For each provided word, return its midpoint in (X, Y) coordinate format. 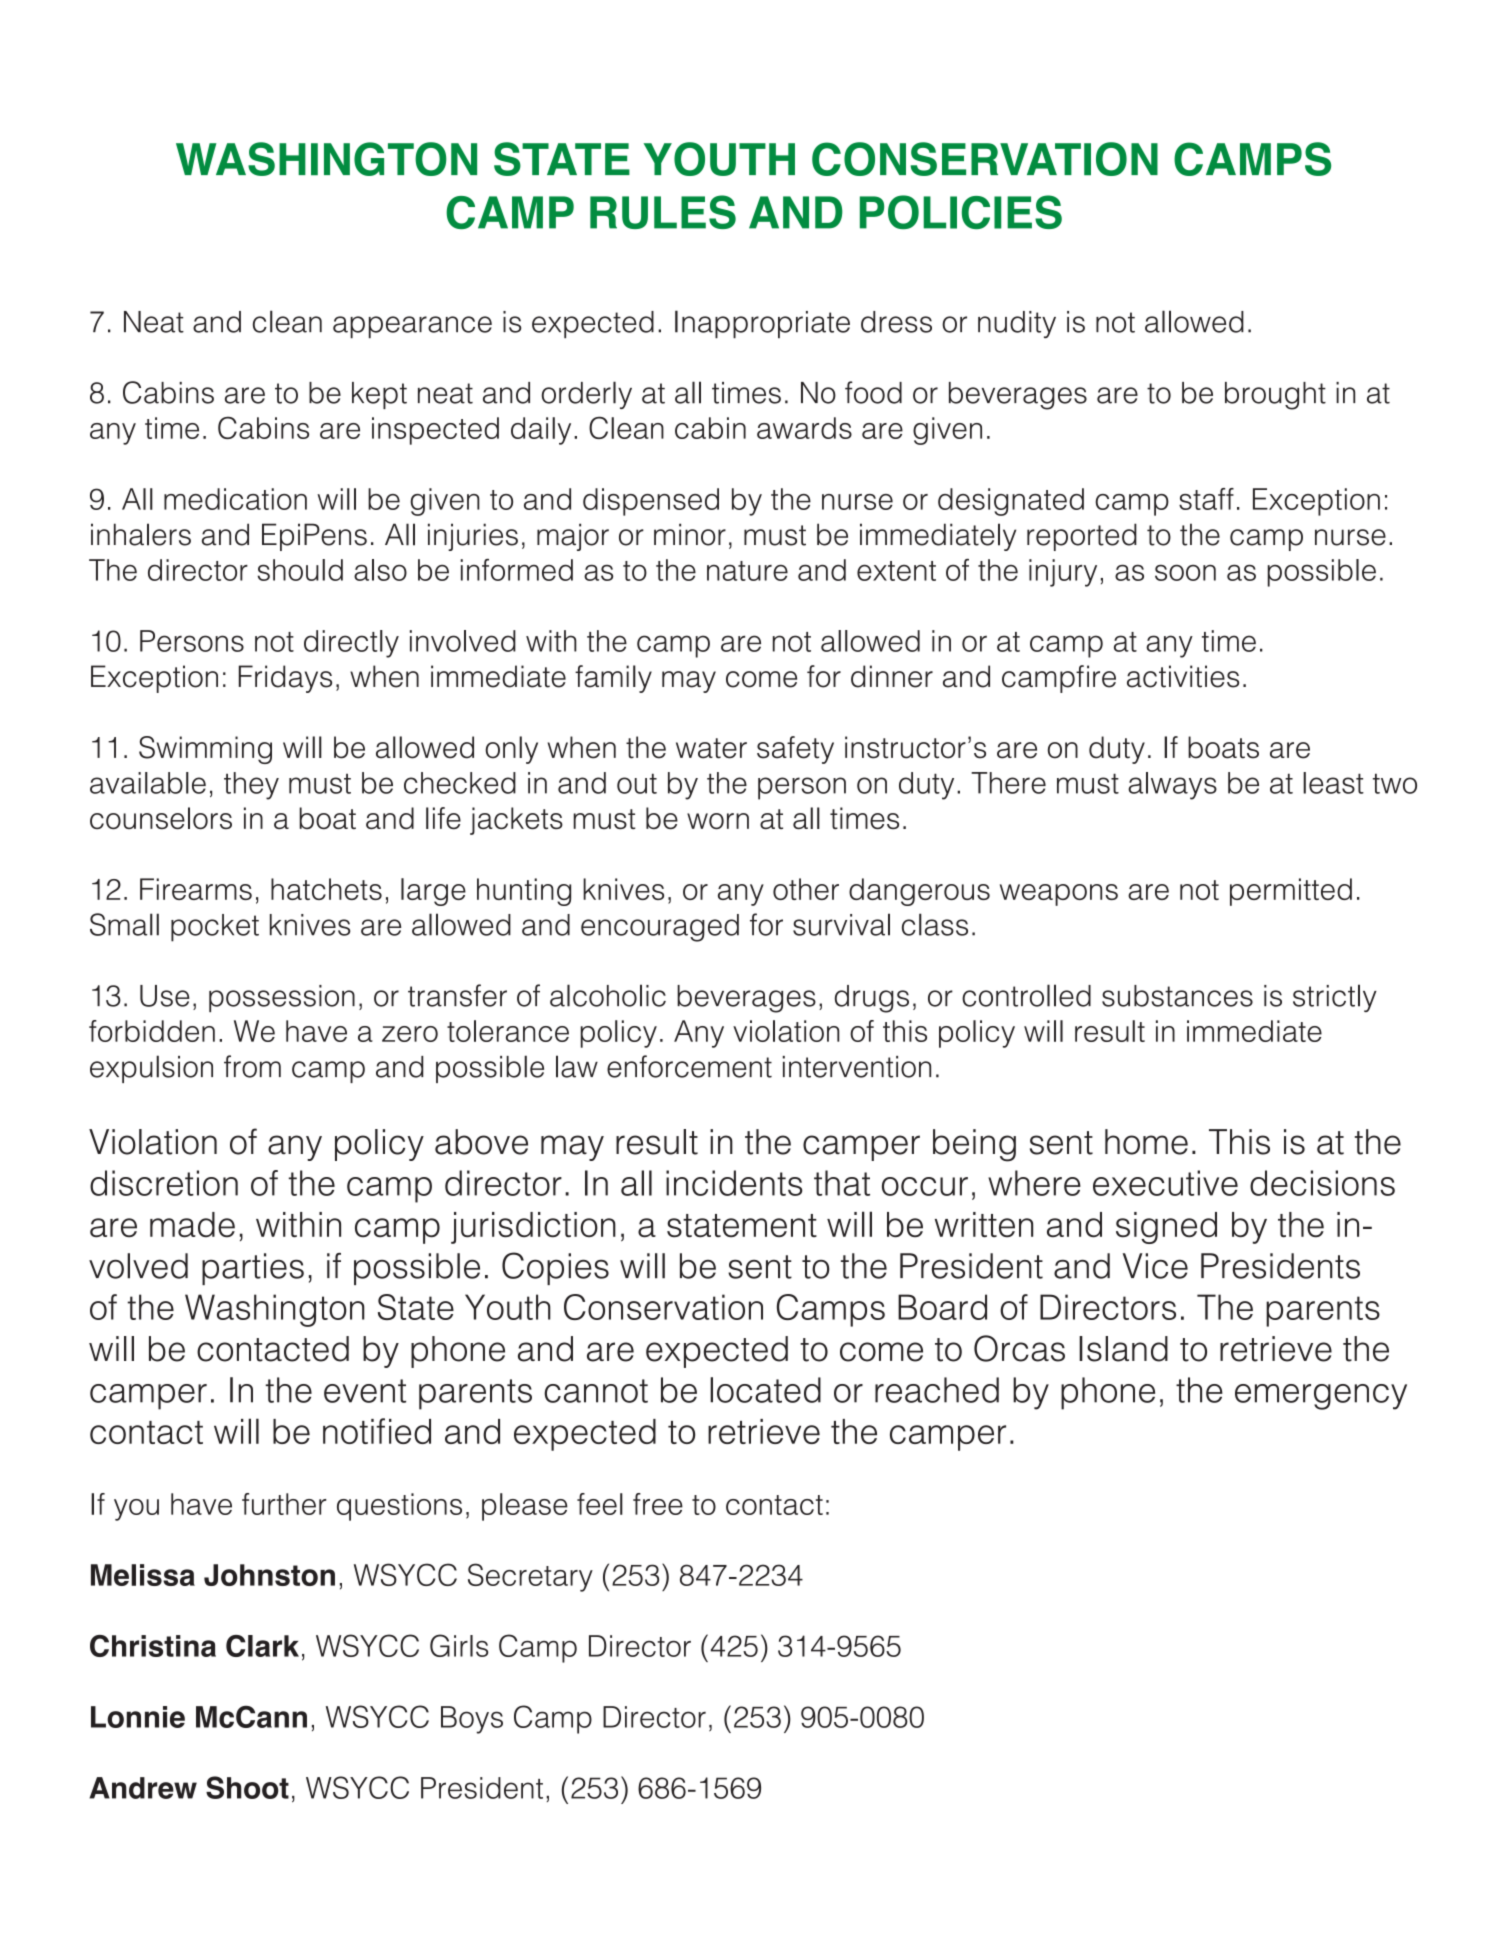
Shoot (247, 1787)
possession (282, 998)
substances (1177, 996)
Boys (472, 1720)
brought (1275, 396)
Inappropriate (762, 324)
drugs (872, 999)
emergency (1321, 1397)
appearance (412, 327)
